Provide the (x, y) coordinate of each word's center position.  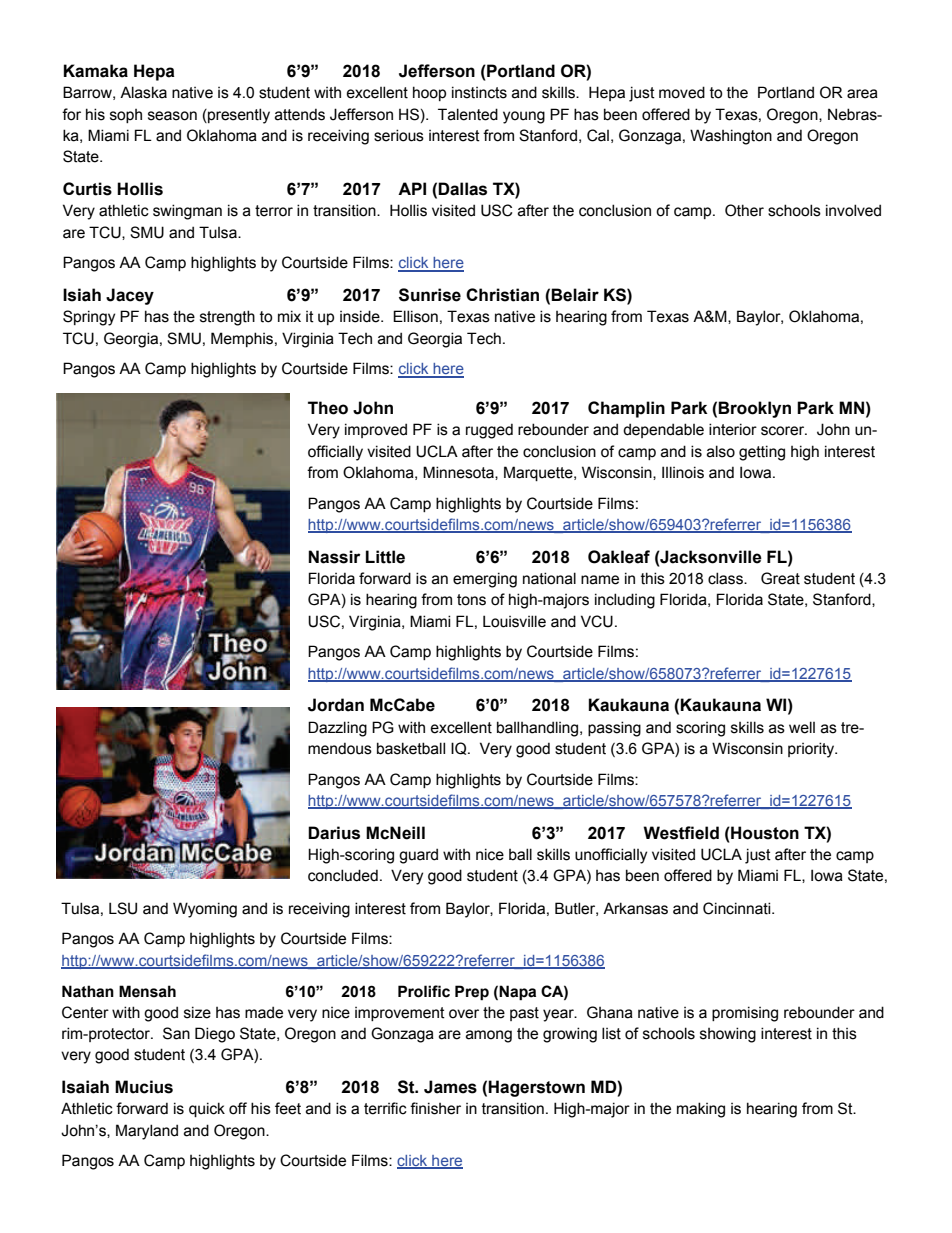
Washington (731, 137)
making (701, 1110)
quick (207, 1109)
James (450, 1087)
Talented (468, 114)
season (172, 116)
